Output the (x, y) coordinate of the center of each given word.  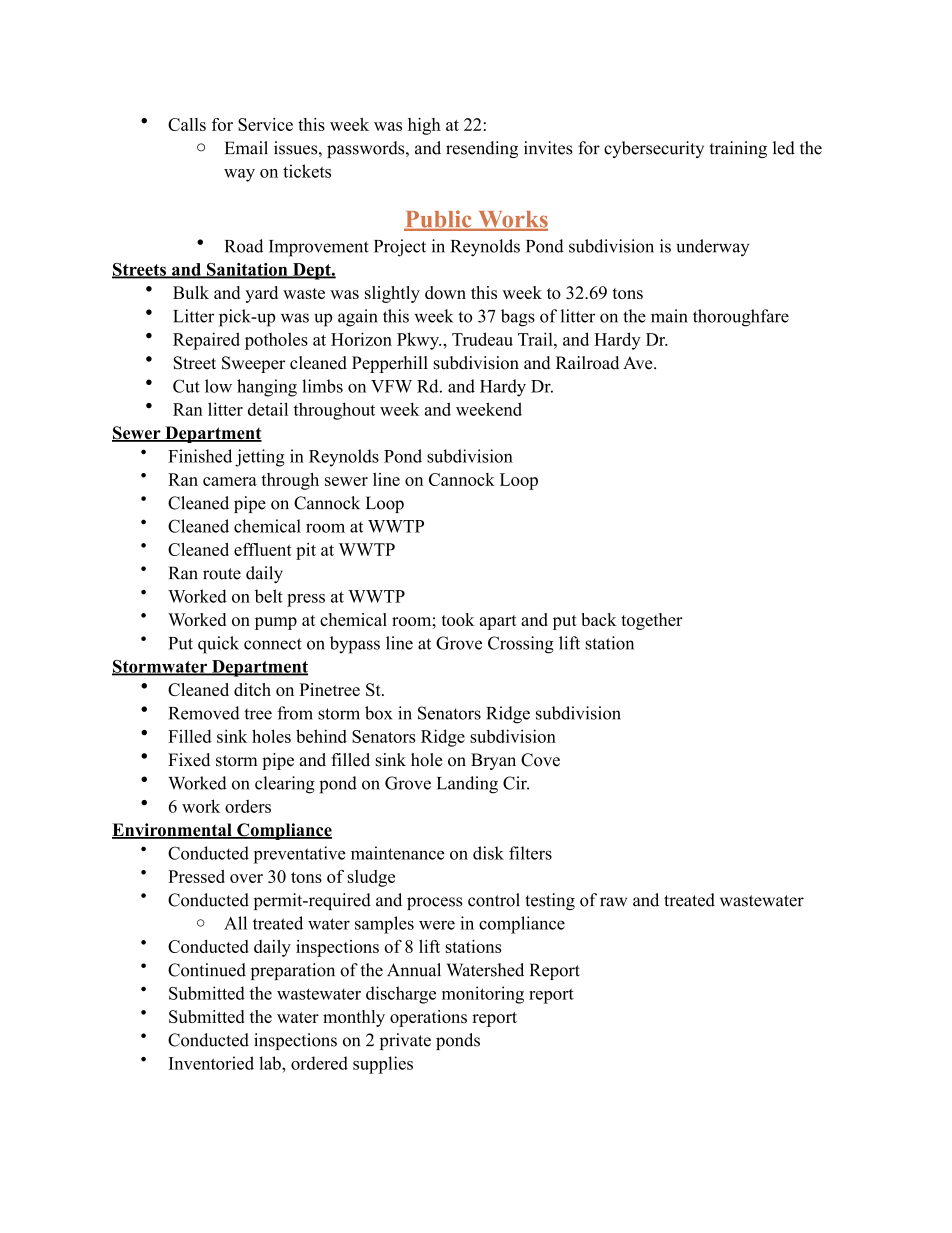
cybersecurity (654, 149)
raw (613, 902)
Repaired (206, 341)
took (458, 619)
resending (482, 149)
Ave (639, 363)
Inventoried (211, 1063)
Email (246, 148)
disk (488, 853)
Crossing (521, 645)
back (599, 619)
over (246, 878)
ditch (252, 689)
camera (230, 481)
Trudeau (482, 339)
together (652, 621)
